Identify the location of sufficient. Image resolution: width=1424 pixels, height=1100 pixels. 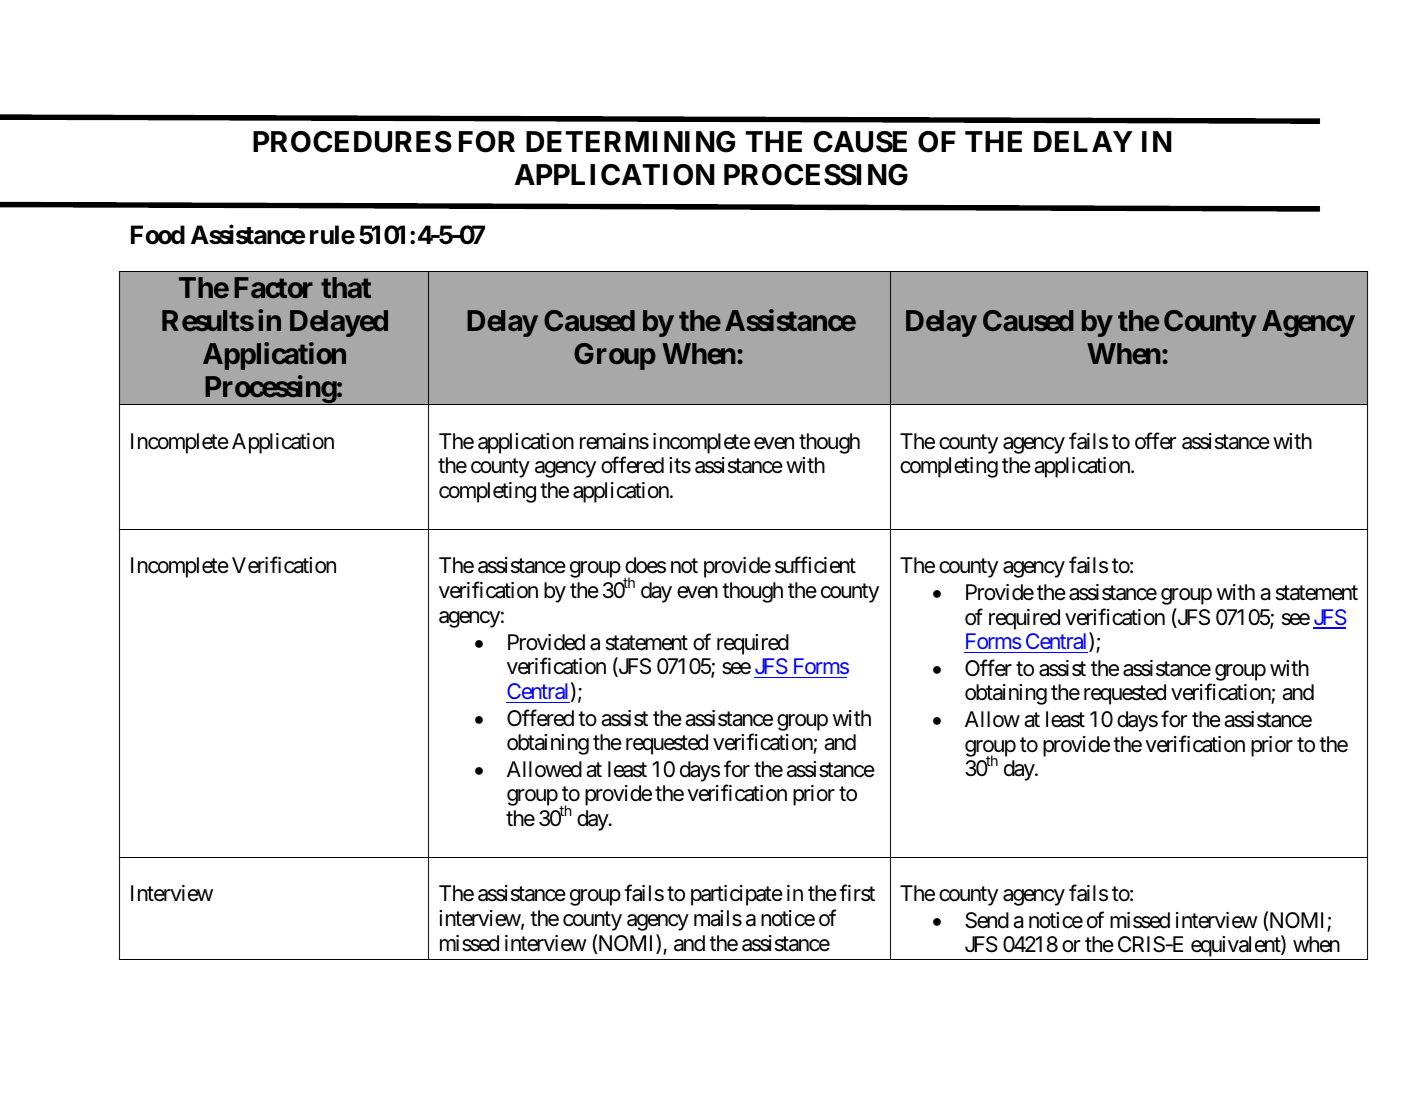
(815, 565).
